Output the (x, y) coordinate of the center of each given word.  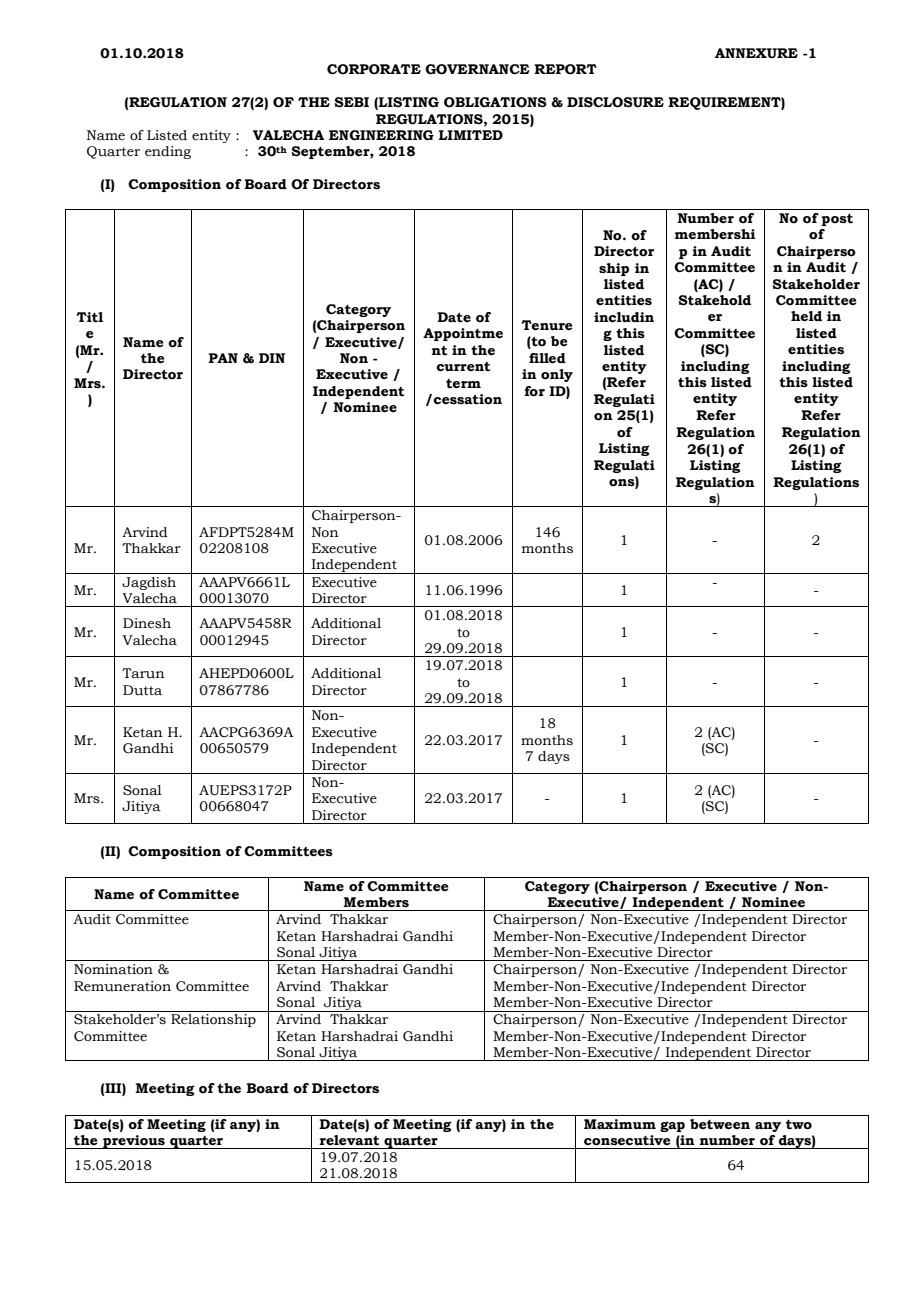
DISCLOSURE (615, 102)
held (806, 316)
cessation (467, 399)
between (720, 1124)
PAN (223, 358)
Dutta (142, 690)
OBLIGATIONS (495, 102)
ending (168, 152)
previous (134, 1142)
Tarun (143, 673)
